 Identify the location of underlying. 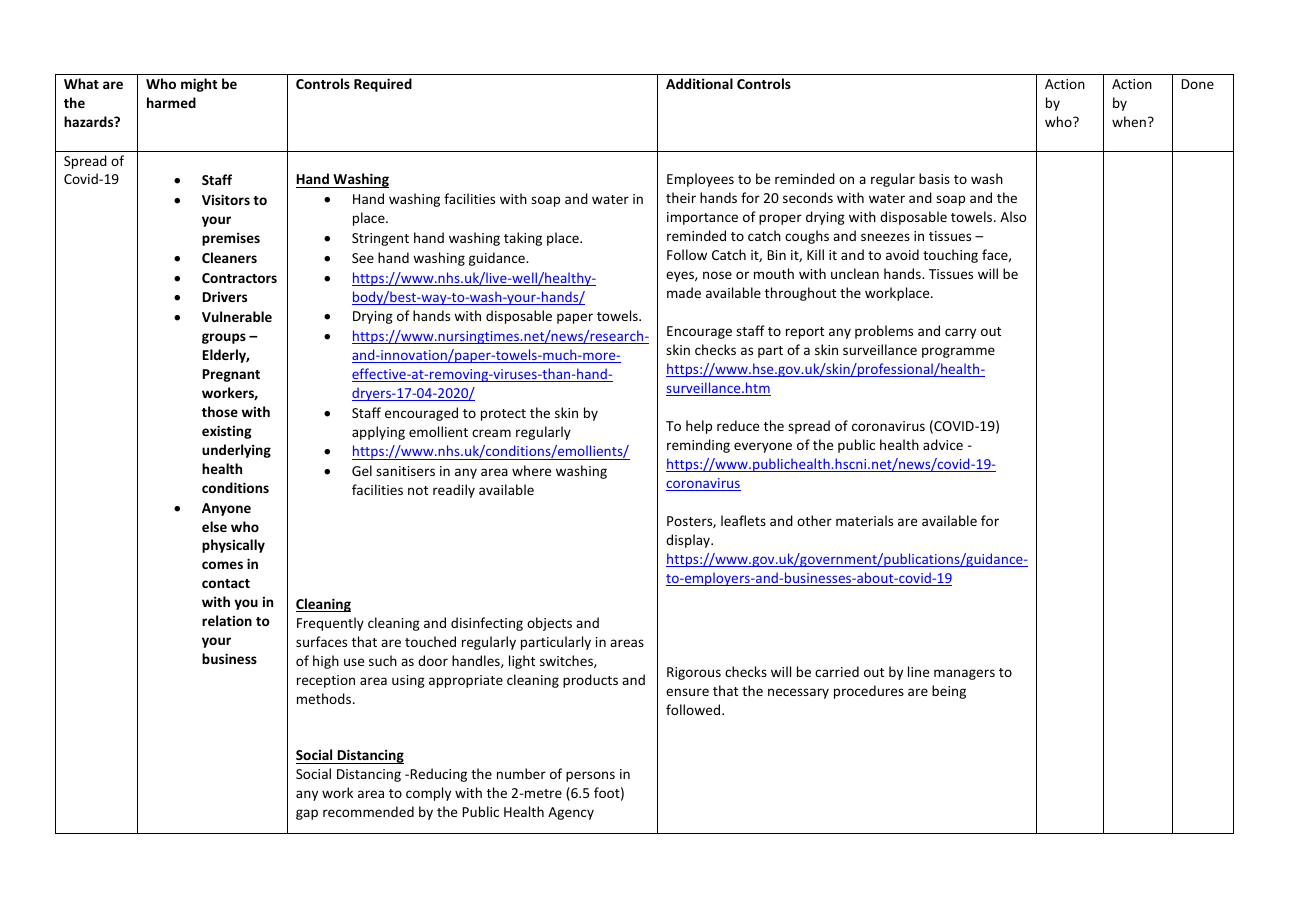
(236, 451).
